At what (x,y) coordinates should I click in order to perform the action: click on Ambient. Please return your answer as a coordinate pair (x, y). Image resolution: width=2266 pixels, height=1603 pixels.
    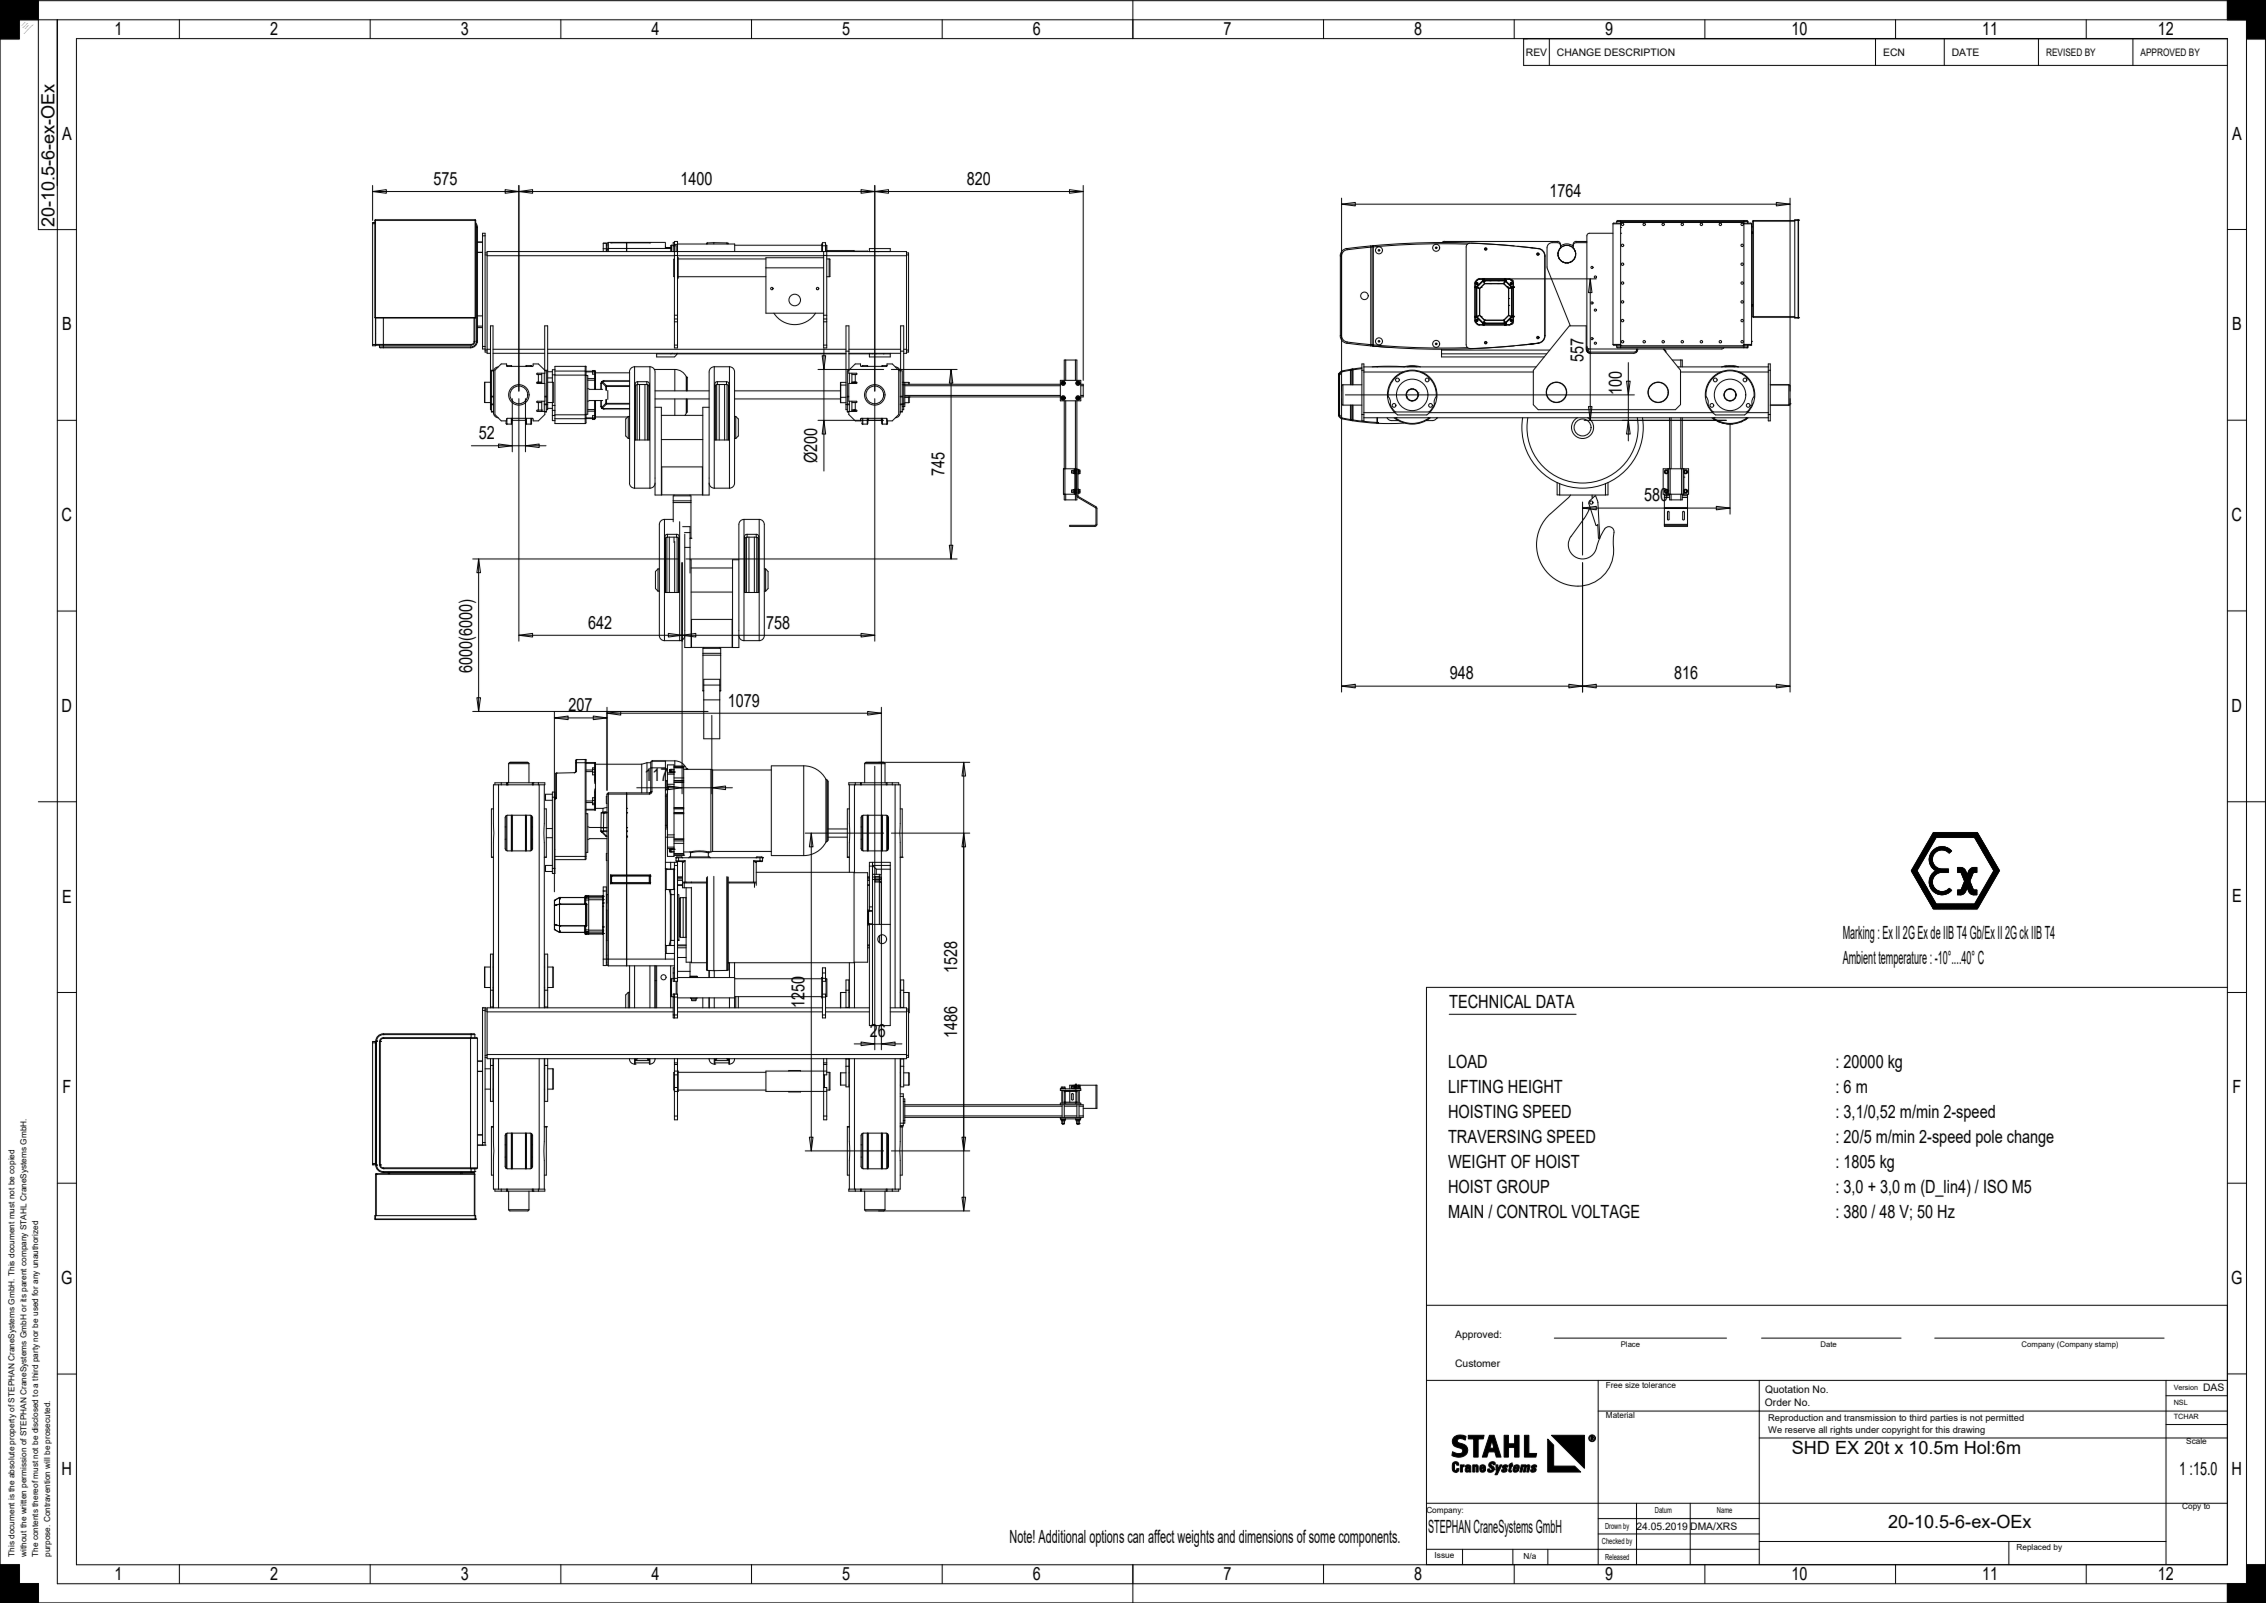
    Looking at the image, I should click on (1859, 957).
